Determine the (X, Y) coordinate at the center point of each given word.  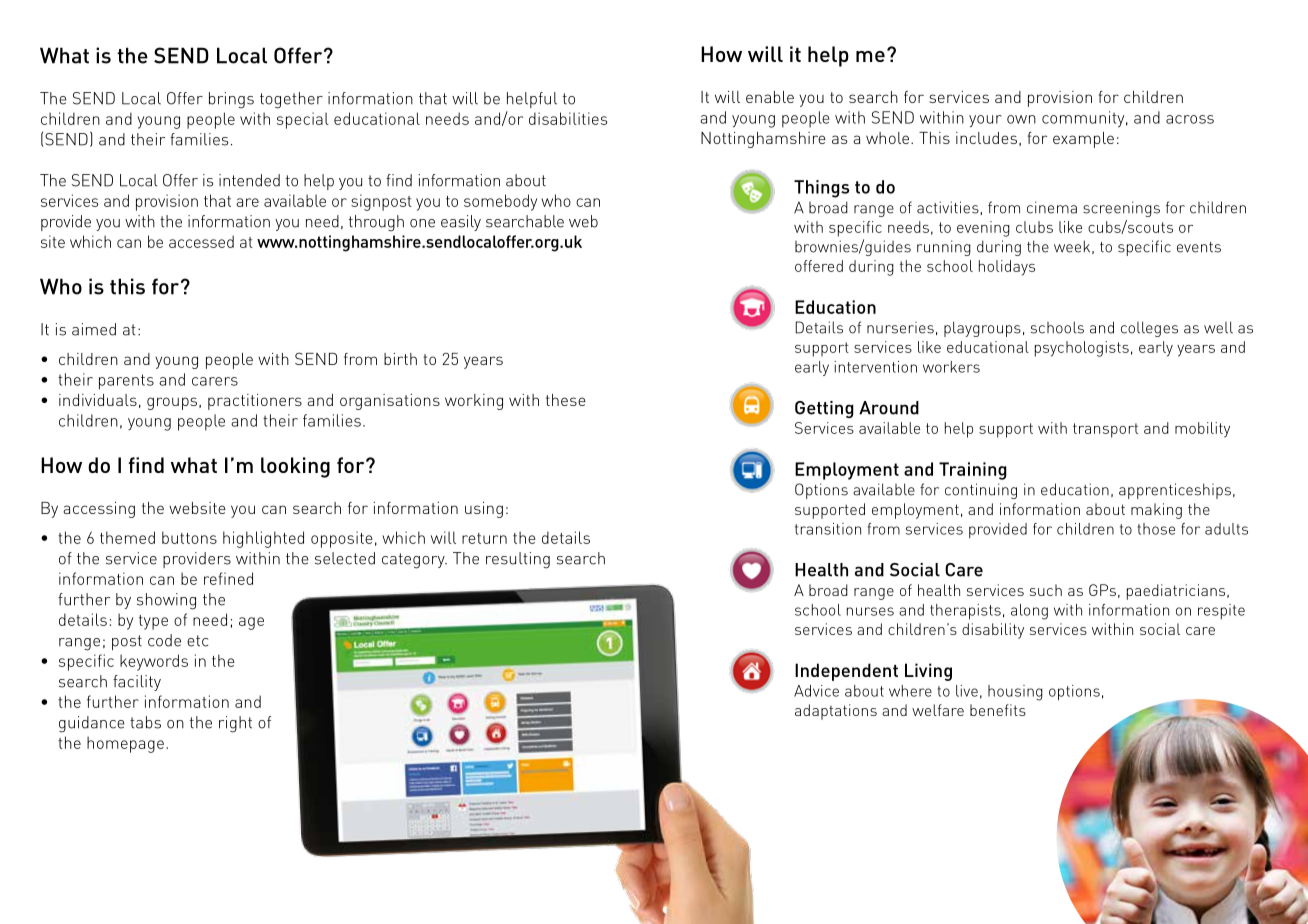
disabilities (568, 118)
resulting (518, 560)
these (566, 400)
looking (295, 467)
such (1046, 590)
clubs (1034, 227)
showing (166, 601)
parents (126, 382)
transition (828, 529)
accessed (201, 241)
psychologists (1082, 349)
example (1083, 140)
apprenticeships (1175, 491)
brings (231, 100)
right (235, 724)
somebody (500, 202)
